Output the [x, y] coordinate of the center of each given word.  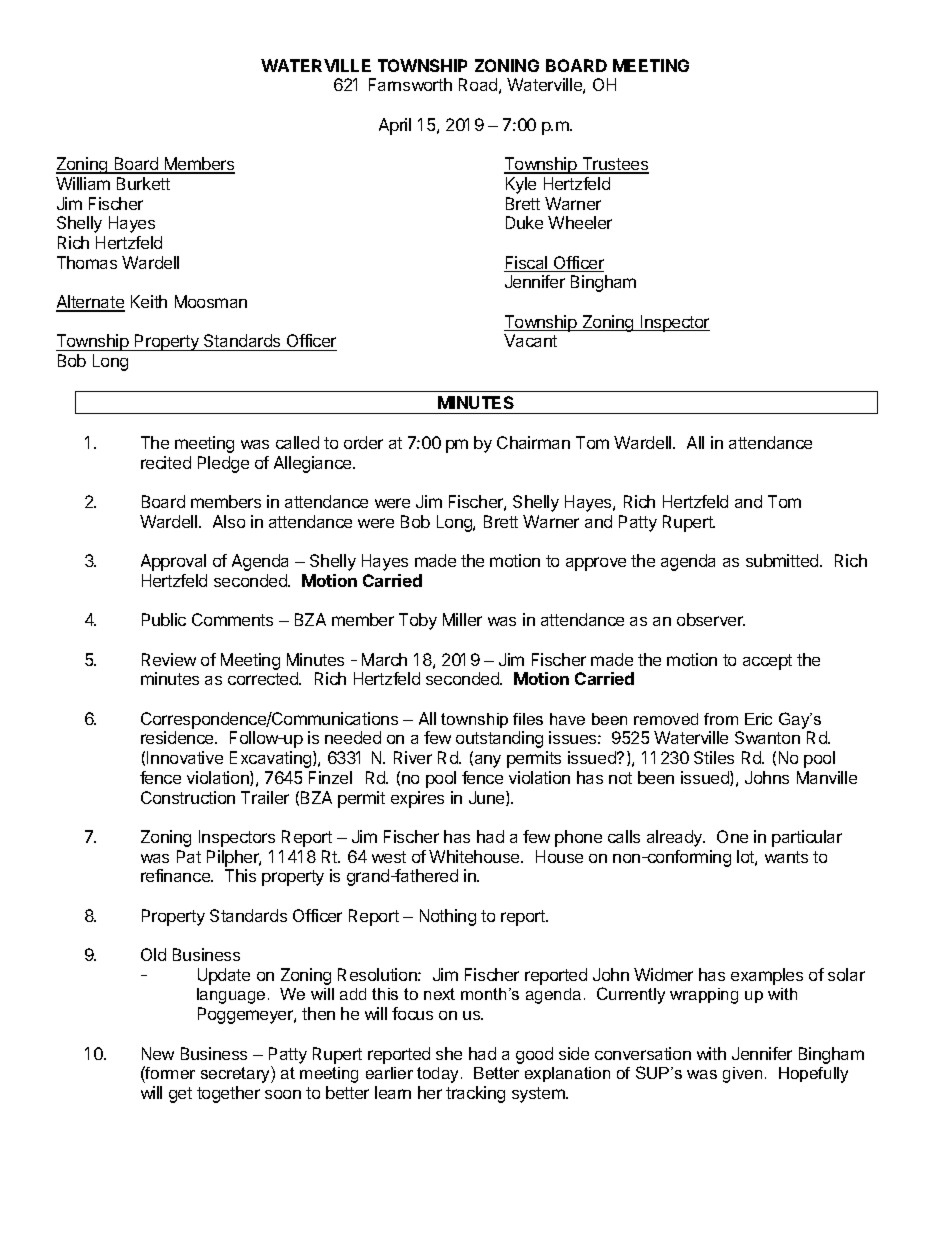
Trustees [614, 165]
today [439, 1075]
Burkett [143, 183]
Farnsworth [410, 84]
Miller [462, 619]
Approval [173, 562]
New [158, 1053]
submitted [783, 560]
